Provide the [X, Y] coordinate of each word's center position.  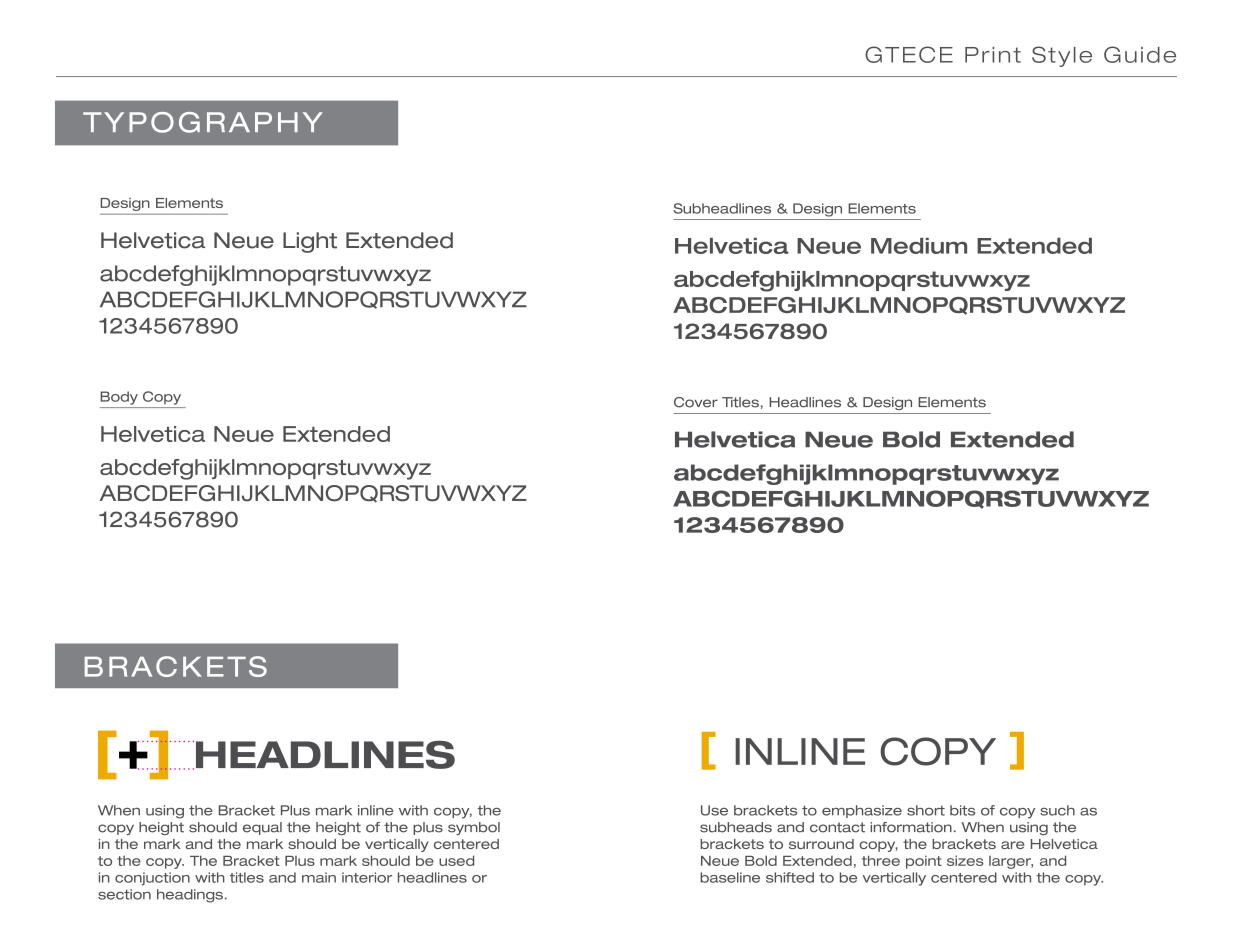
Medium [919, 246]
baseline [730, 877]
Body [119, 398]
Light [310, 242]
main [319, 877]
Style [1062, 56]
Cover [696, 402]
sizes [965, 860]
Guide [1140, 54]
